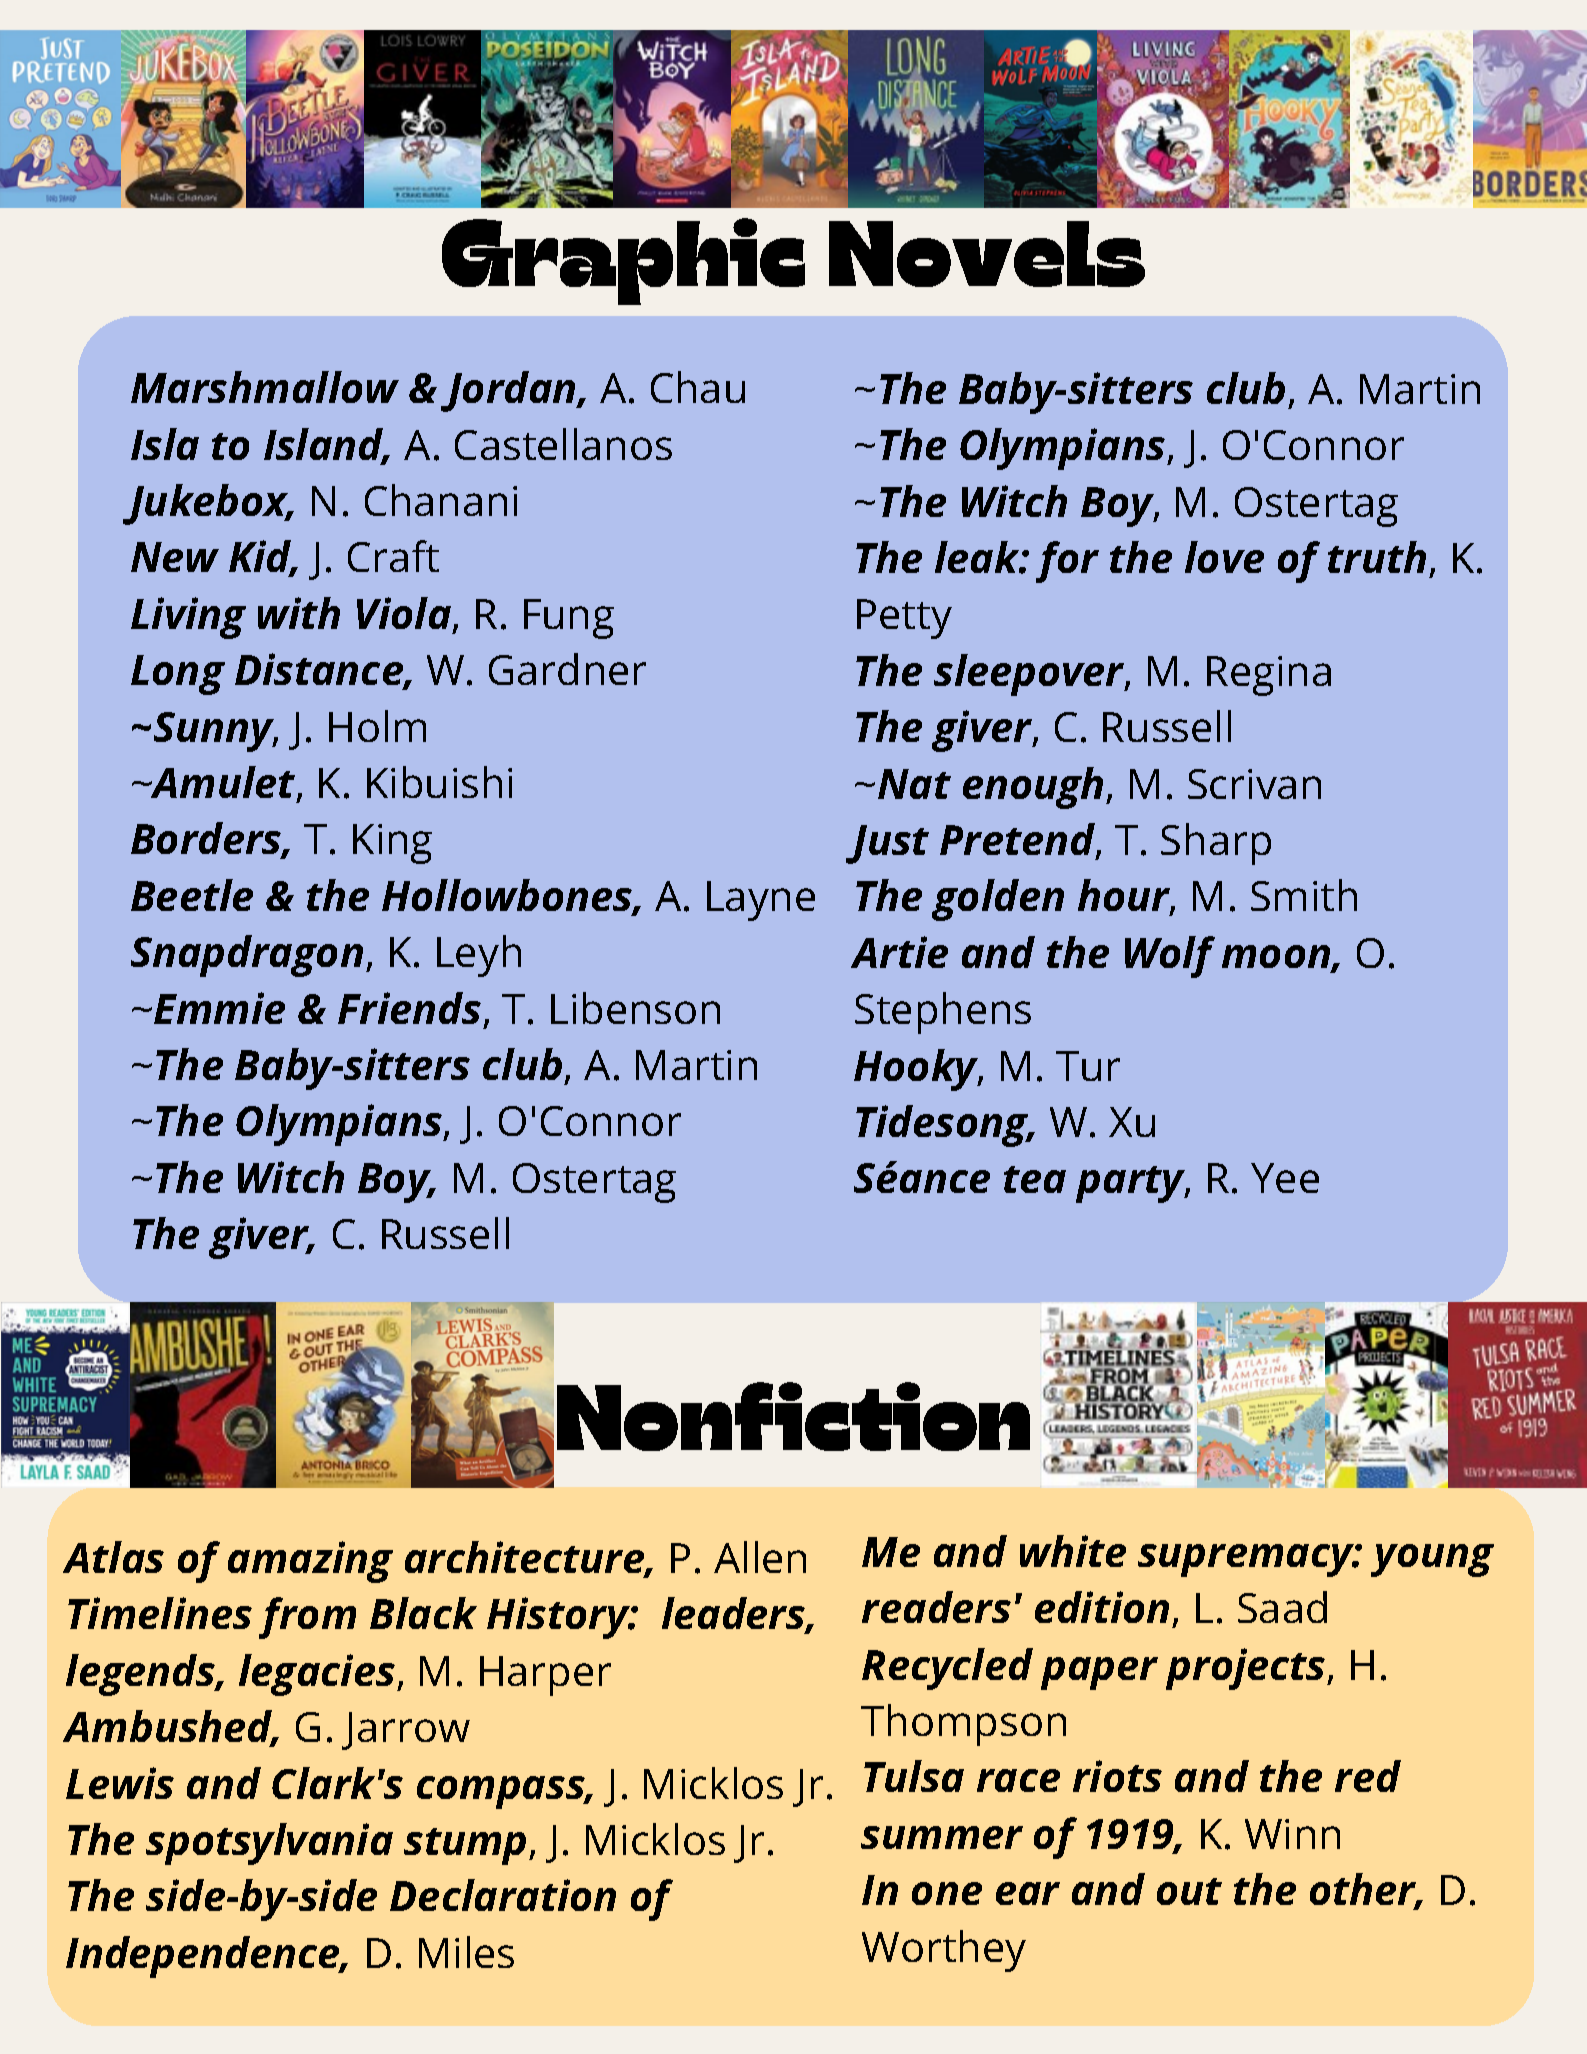 The width and height of the document is (1587, 2054). Describe the element at coordinates (247, 956) in the document. I see `Snapdragon` at that location.
